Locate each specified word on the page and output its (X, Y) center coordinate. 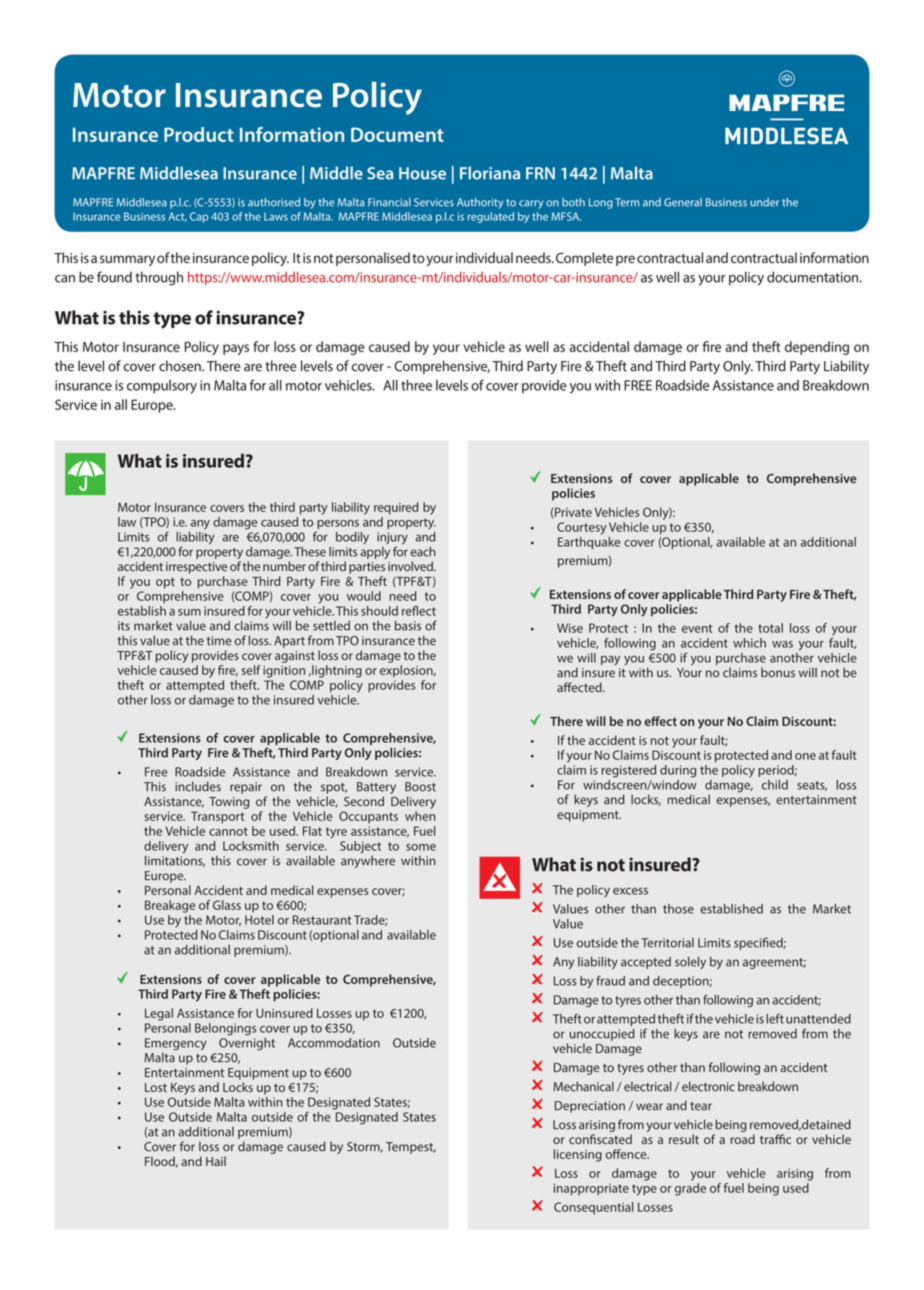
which (749, 643)
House (422, 173)
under (764, 202)
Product (199, 134)
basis (408, 626)
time (219, 641)
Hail (216, 1161)
